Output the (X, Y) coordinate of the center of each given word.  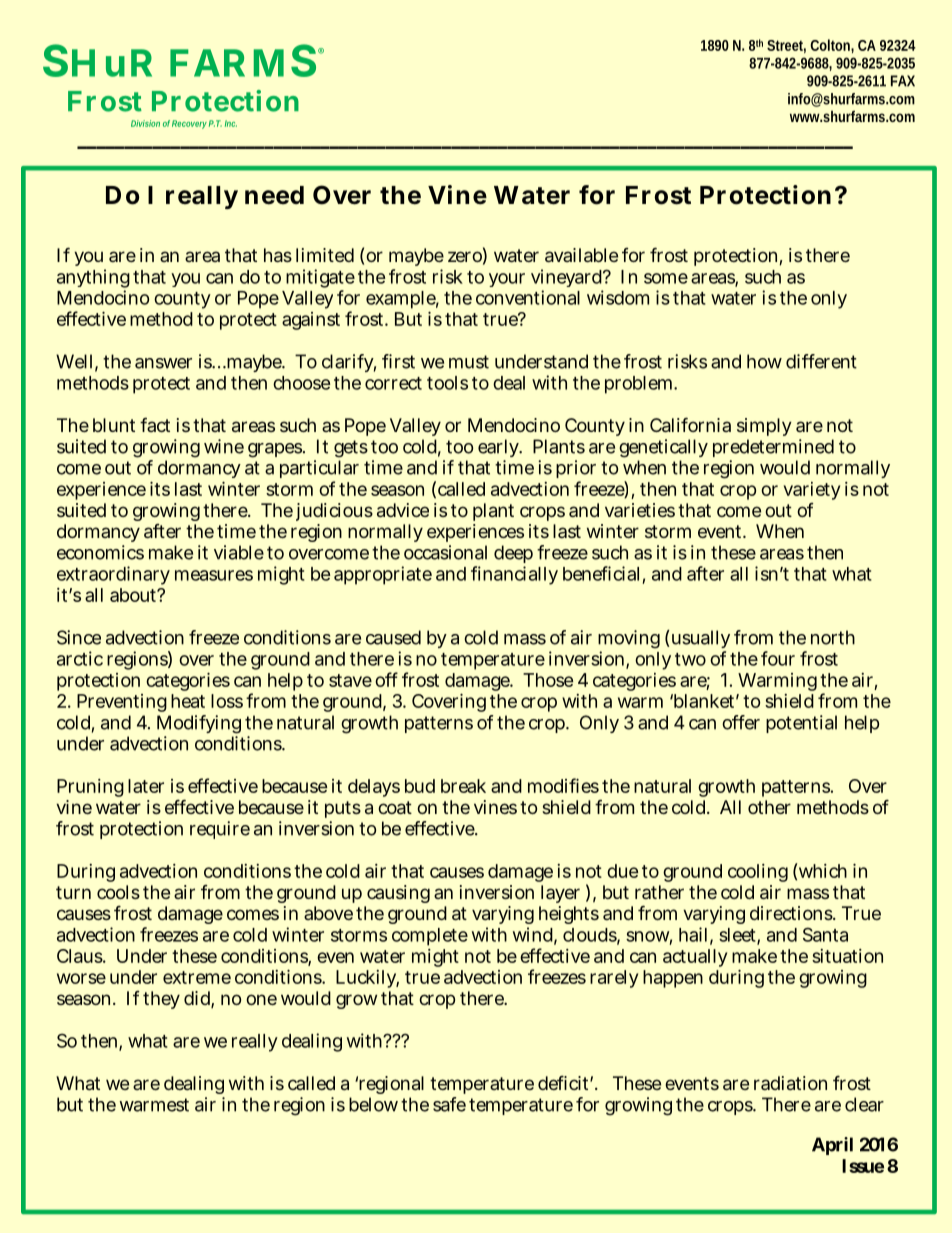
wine (224, 446)
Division (145, 123)
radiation (790, 1083)
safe (451, 1104)
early (500, 448)
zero (467, 257)
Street (786, 46)
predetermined (773, 448)
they (161, 1000)
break (463, 786)
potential (801, 724)
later (146, 786)
